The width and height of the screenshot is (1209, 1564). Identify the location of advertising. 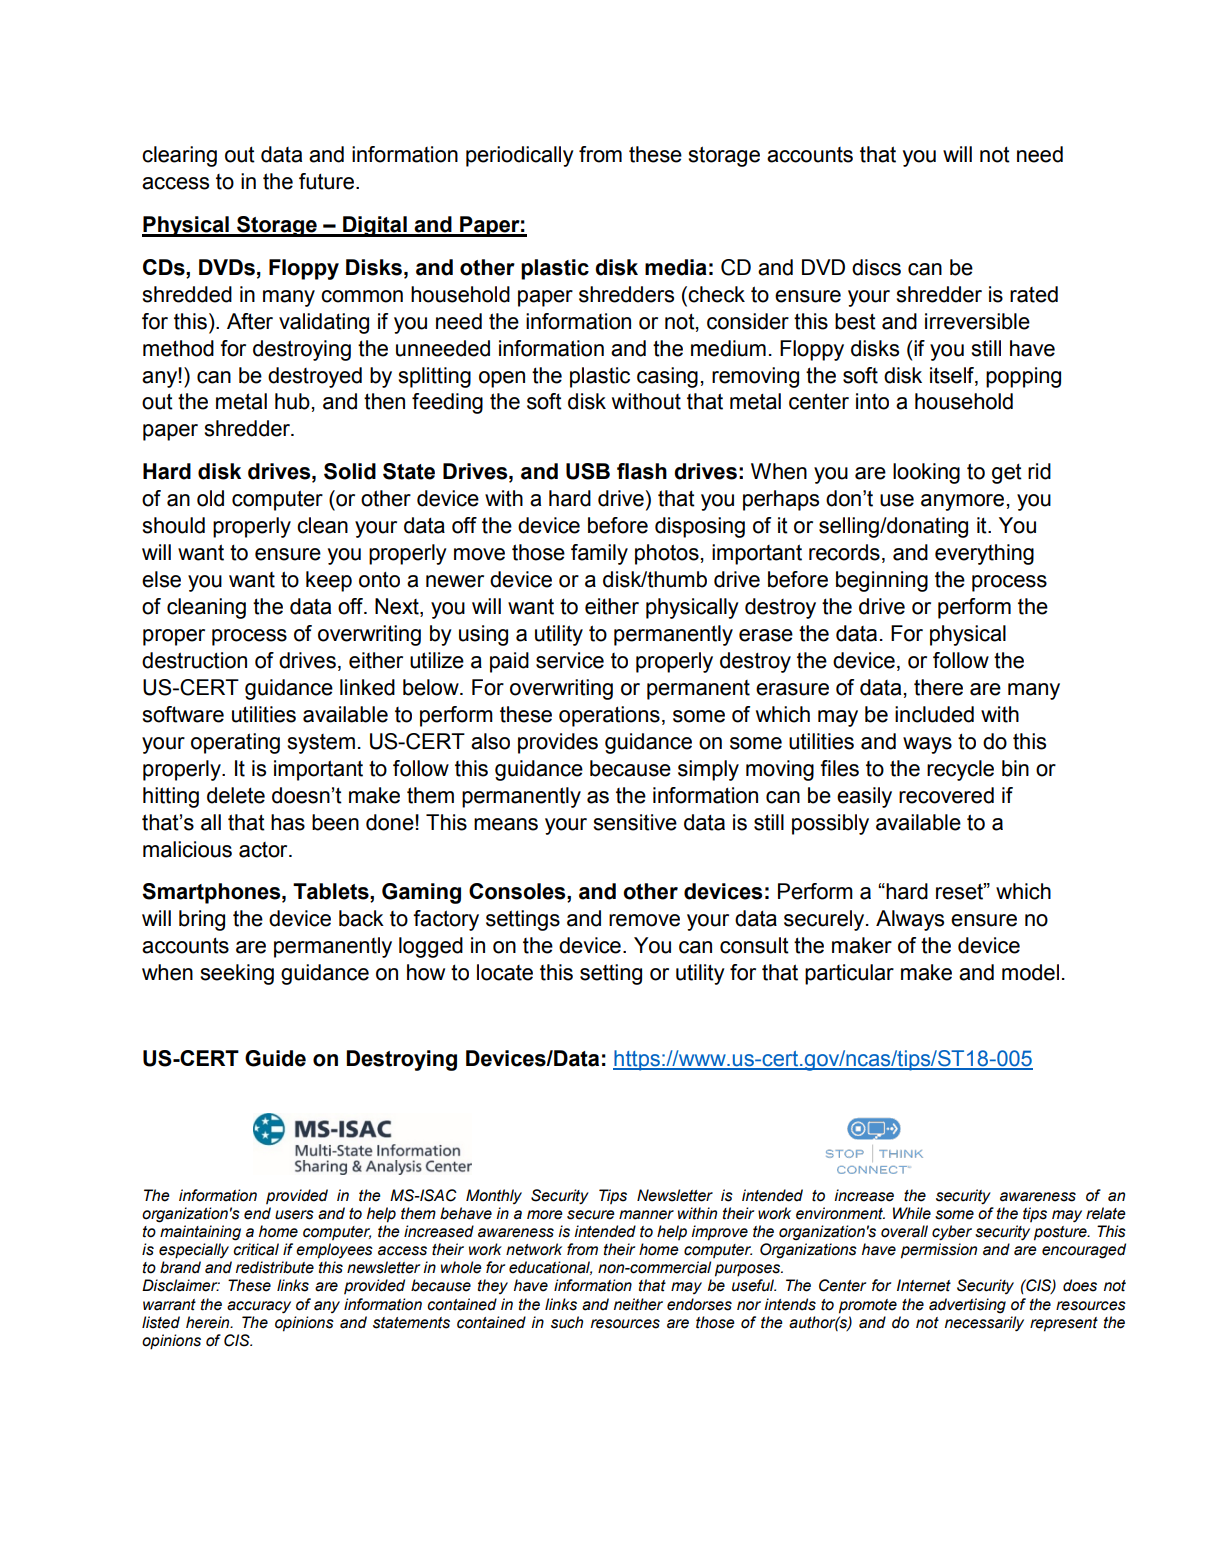
(967, 1306).
